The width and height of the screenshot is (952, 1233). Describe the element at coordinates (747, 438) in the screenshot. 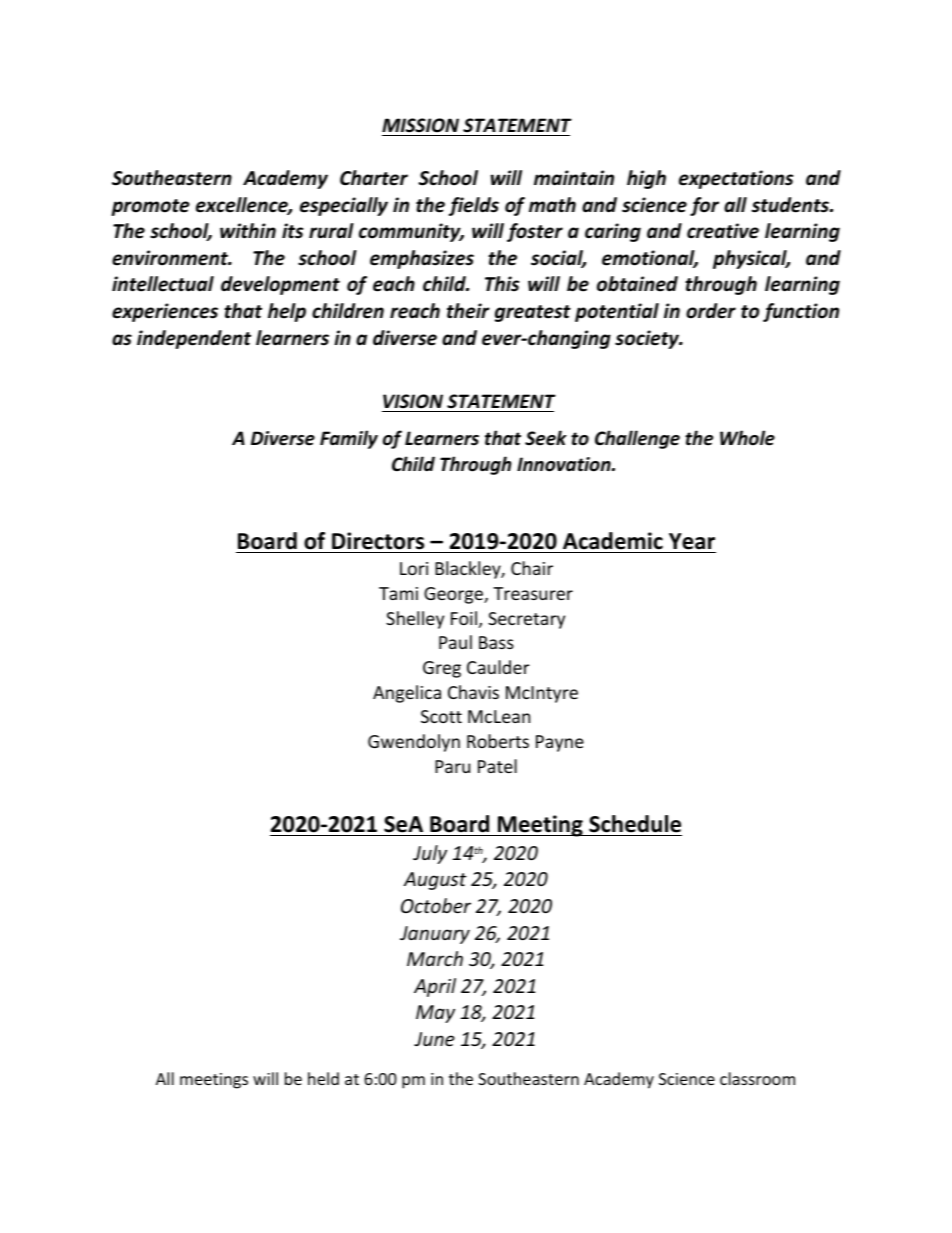

I see `Whole` at that location.
